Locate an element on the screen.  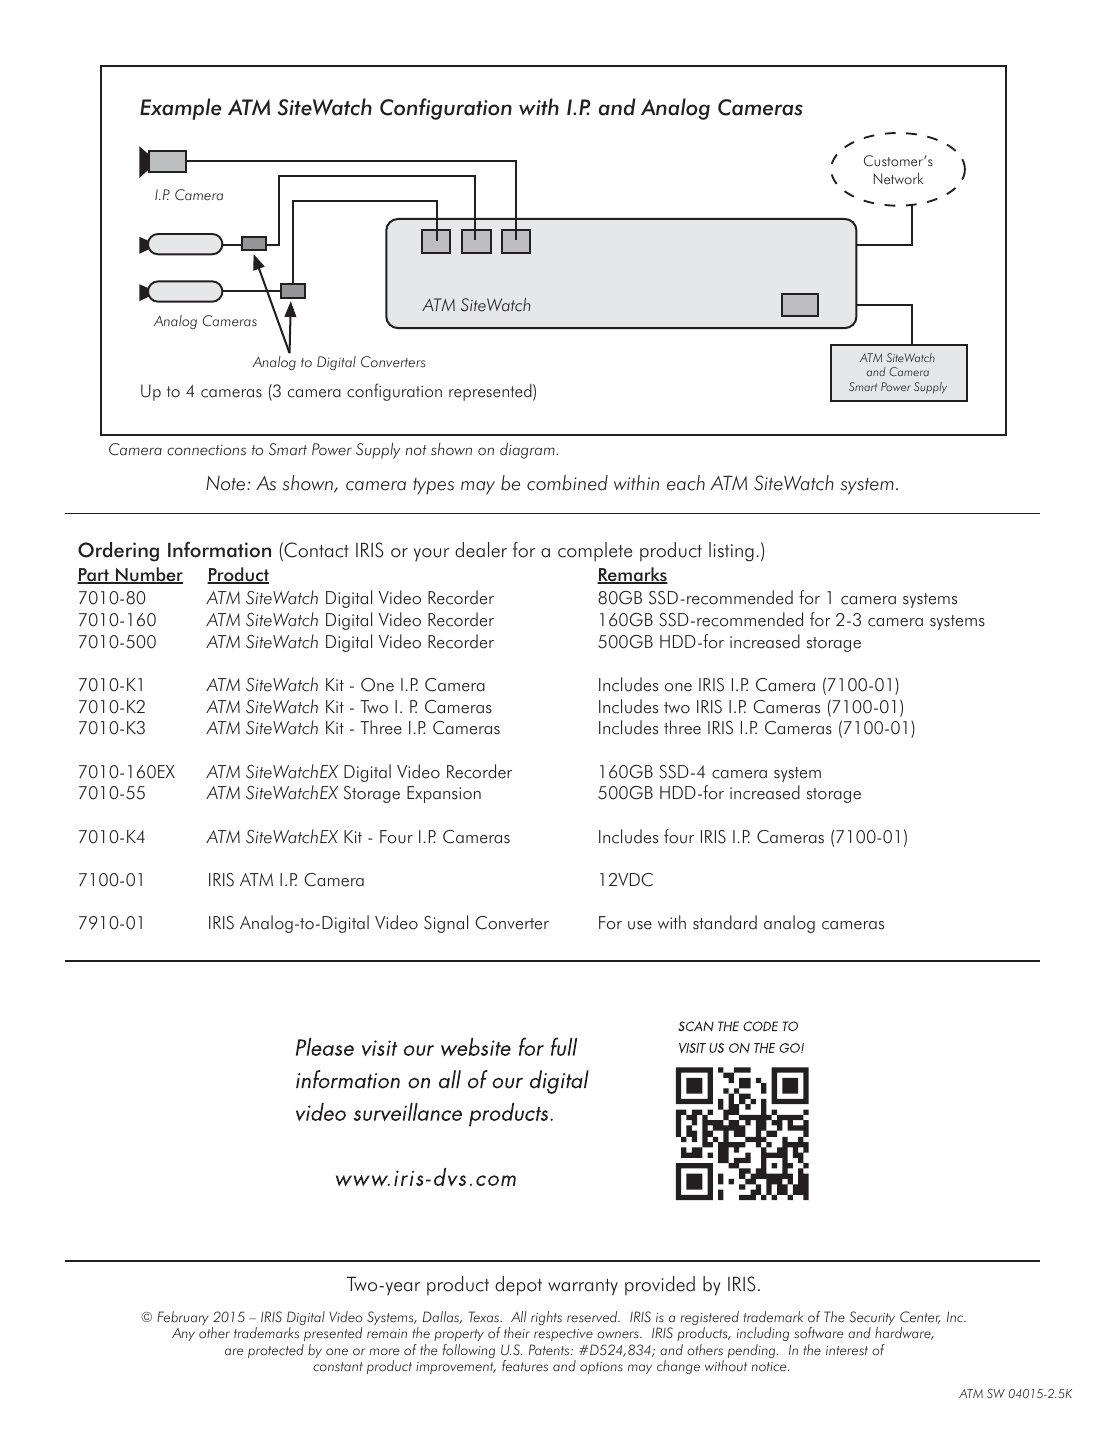
standard is located at coordinates (725, 922).
